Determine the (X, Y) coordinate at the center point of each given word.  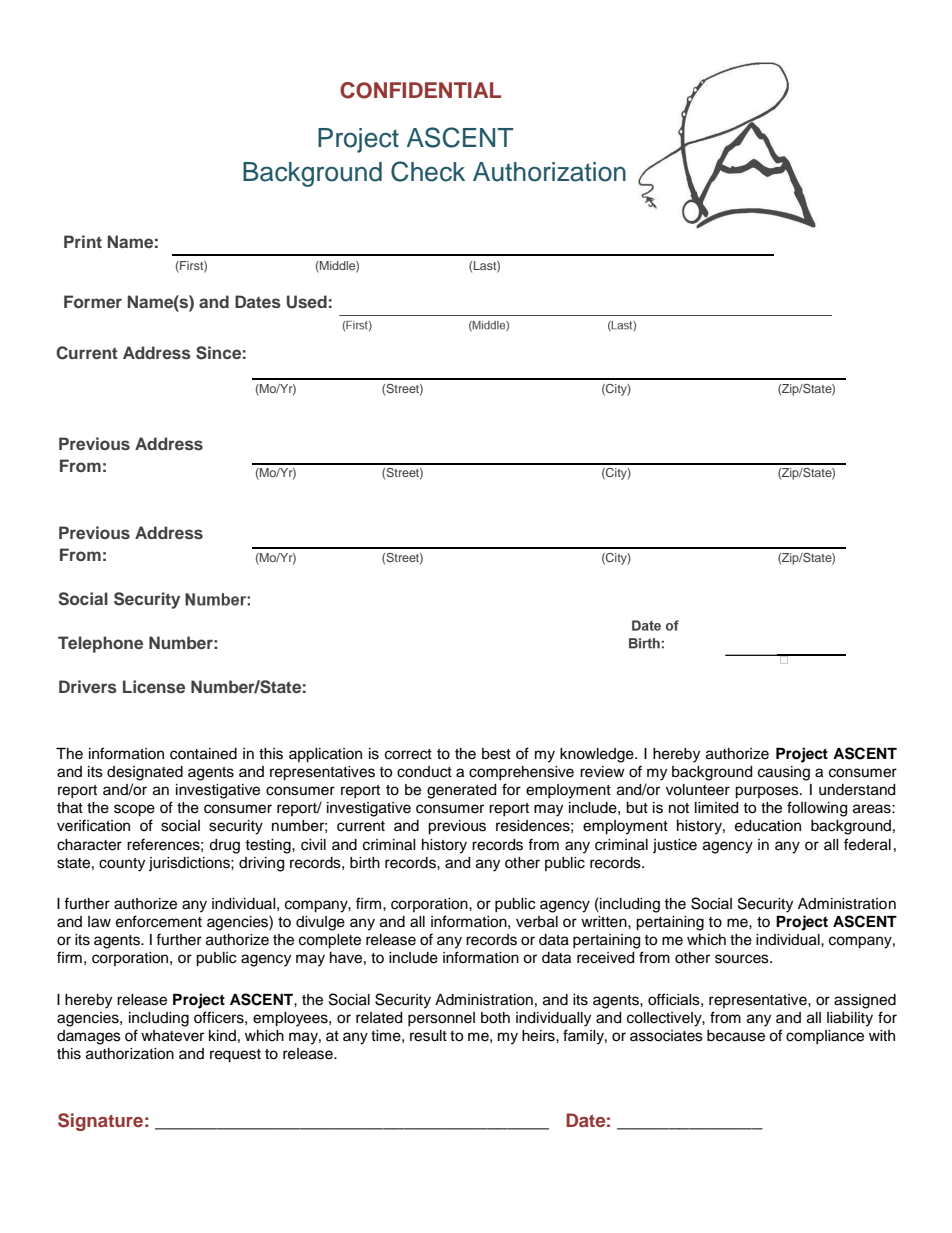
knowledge (598, 755)
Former (93, 301)
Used (307, 302)
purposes (768, 792)
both (495, 1018)
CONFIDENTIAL (420, 90)
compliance (825, 1037)
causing (784, 773)
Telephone (100, 644)
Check (428, 171)
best (496, 754)
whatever (172, 1036)
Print (83, 241)
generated (461, 791)
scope (134, 810)
